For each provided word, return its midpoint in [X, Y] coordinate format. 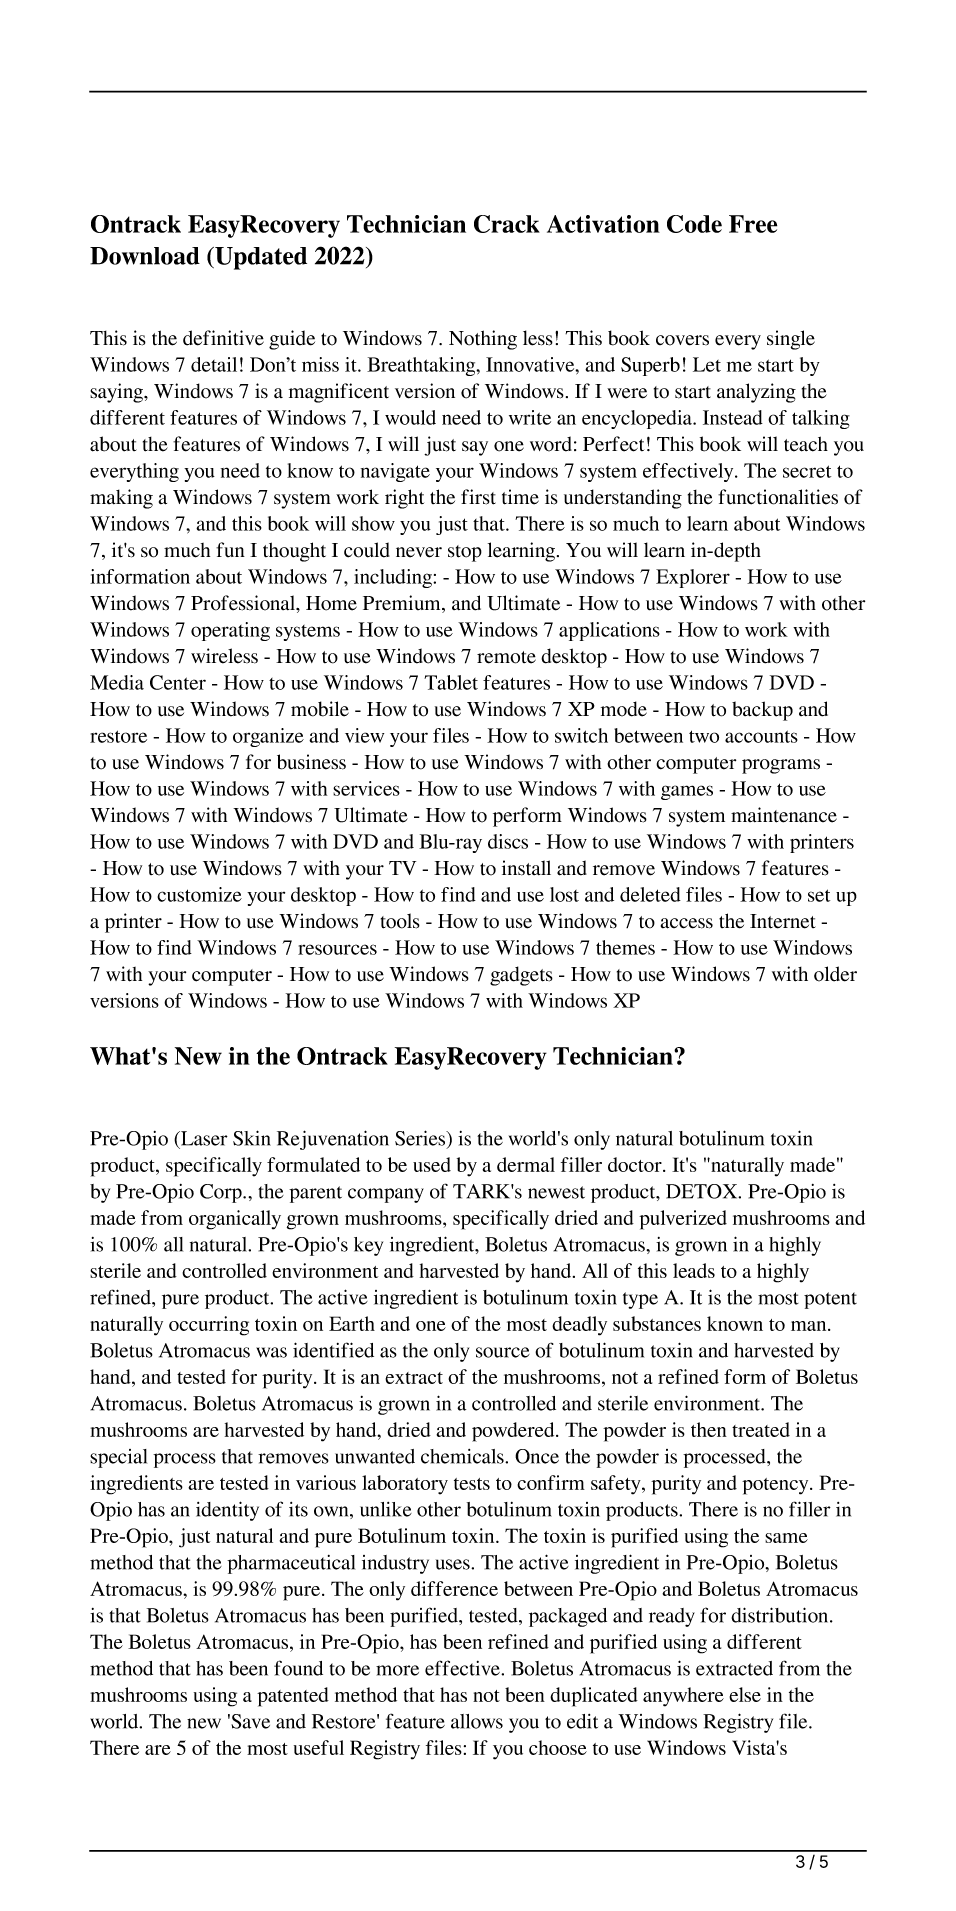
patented [293, 1697]
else [745, 1694]
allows [477, 1721]
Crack [507, 224]
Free [753, 224]
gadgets [521, 976]
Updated [260, 258]
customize [199, 894]
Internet [783, 921]
